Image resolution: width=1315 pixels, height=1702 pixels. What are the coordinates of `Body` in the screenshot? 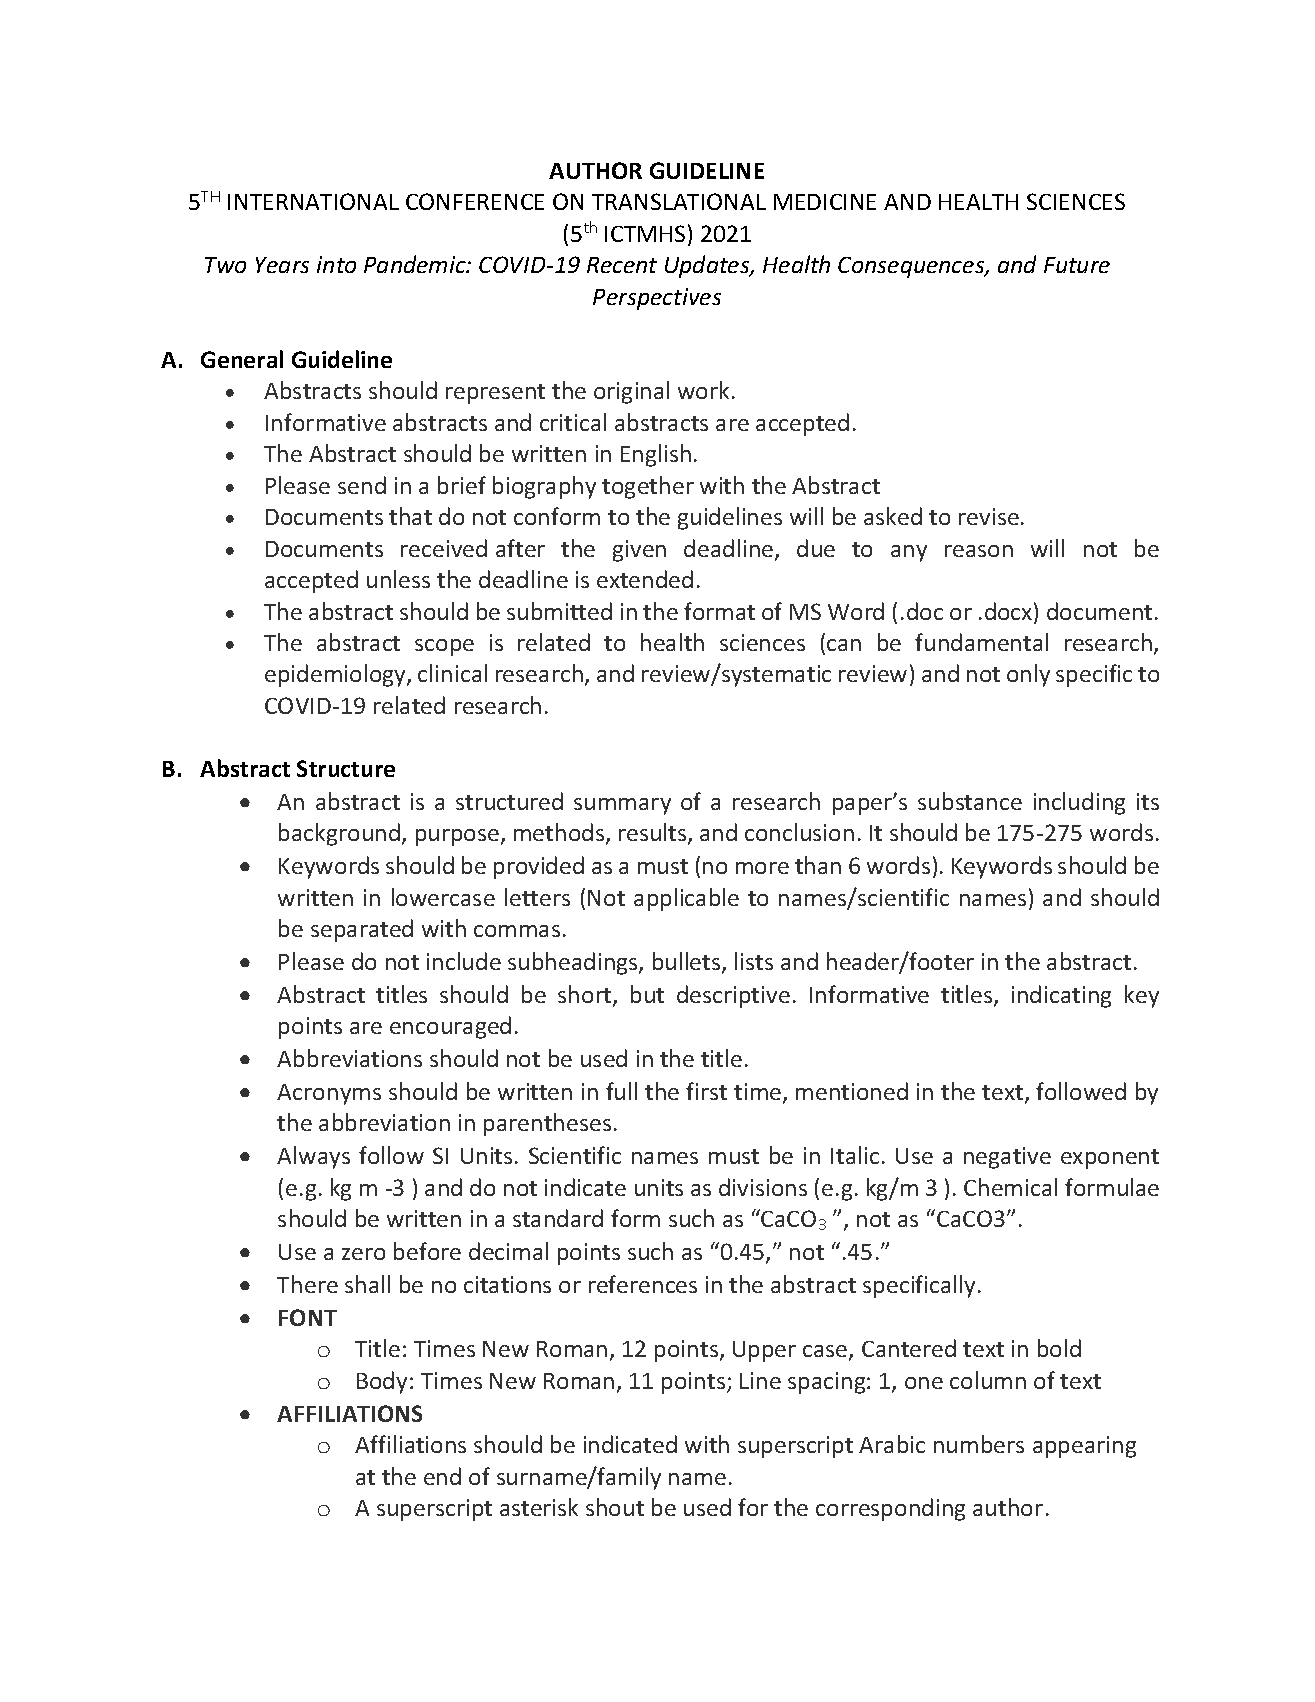 It's located at (382, 1382).
